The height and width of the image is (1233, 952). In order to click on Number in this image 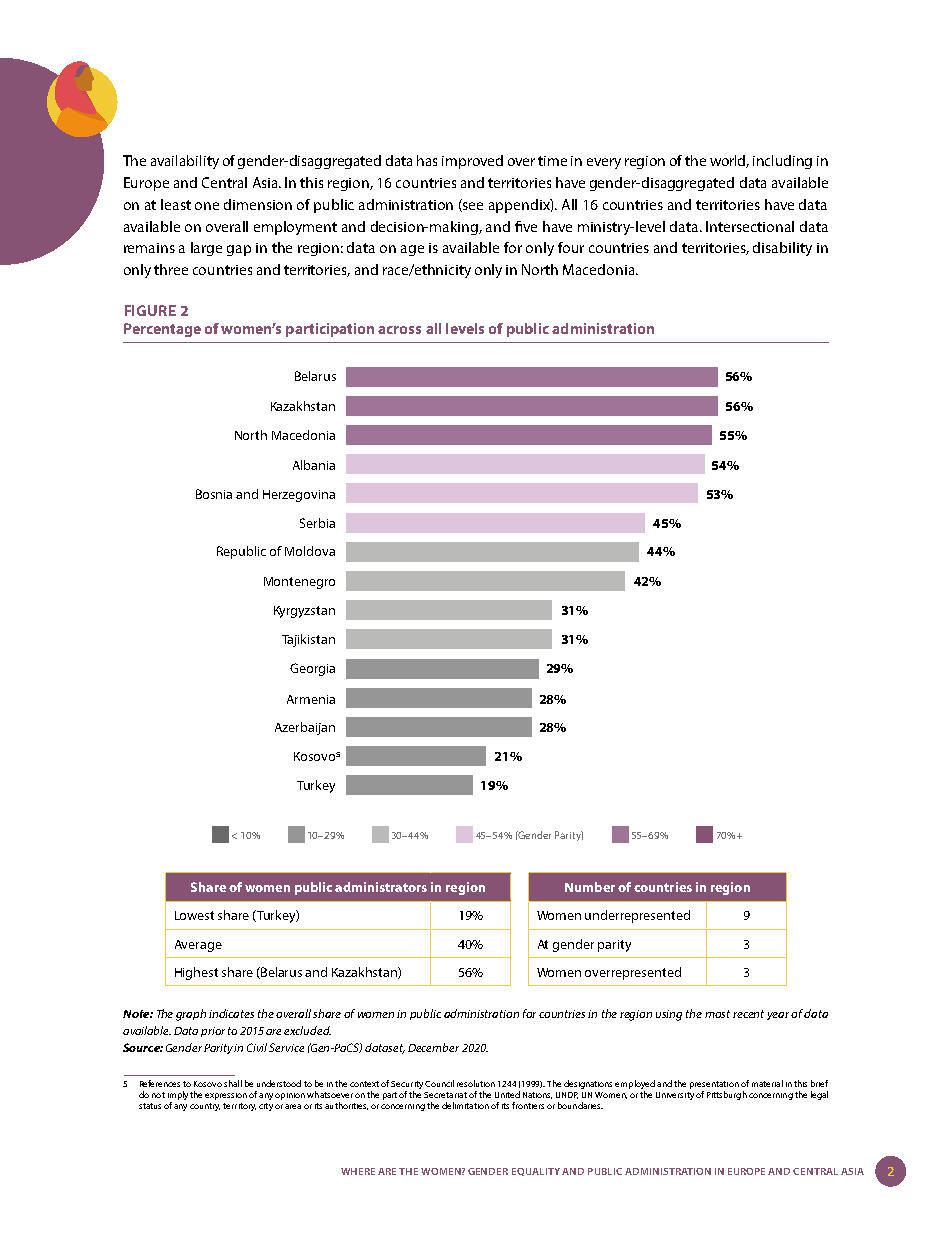, I will do `click(590, 887)`.
